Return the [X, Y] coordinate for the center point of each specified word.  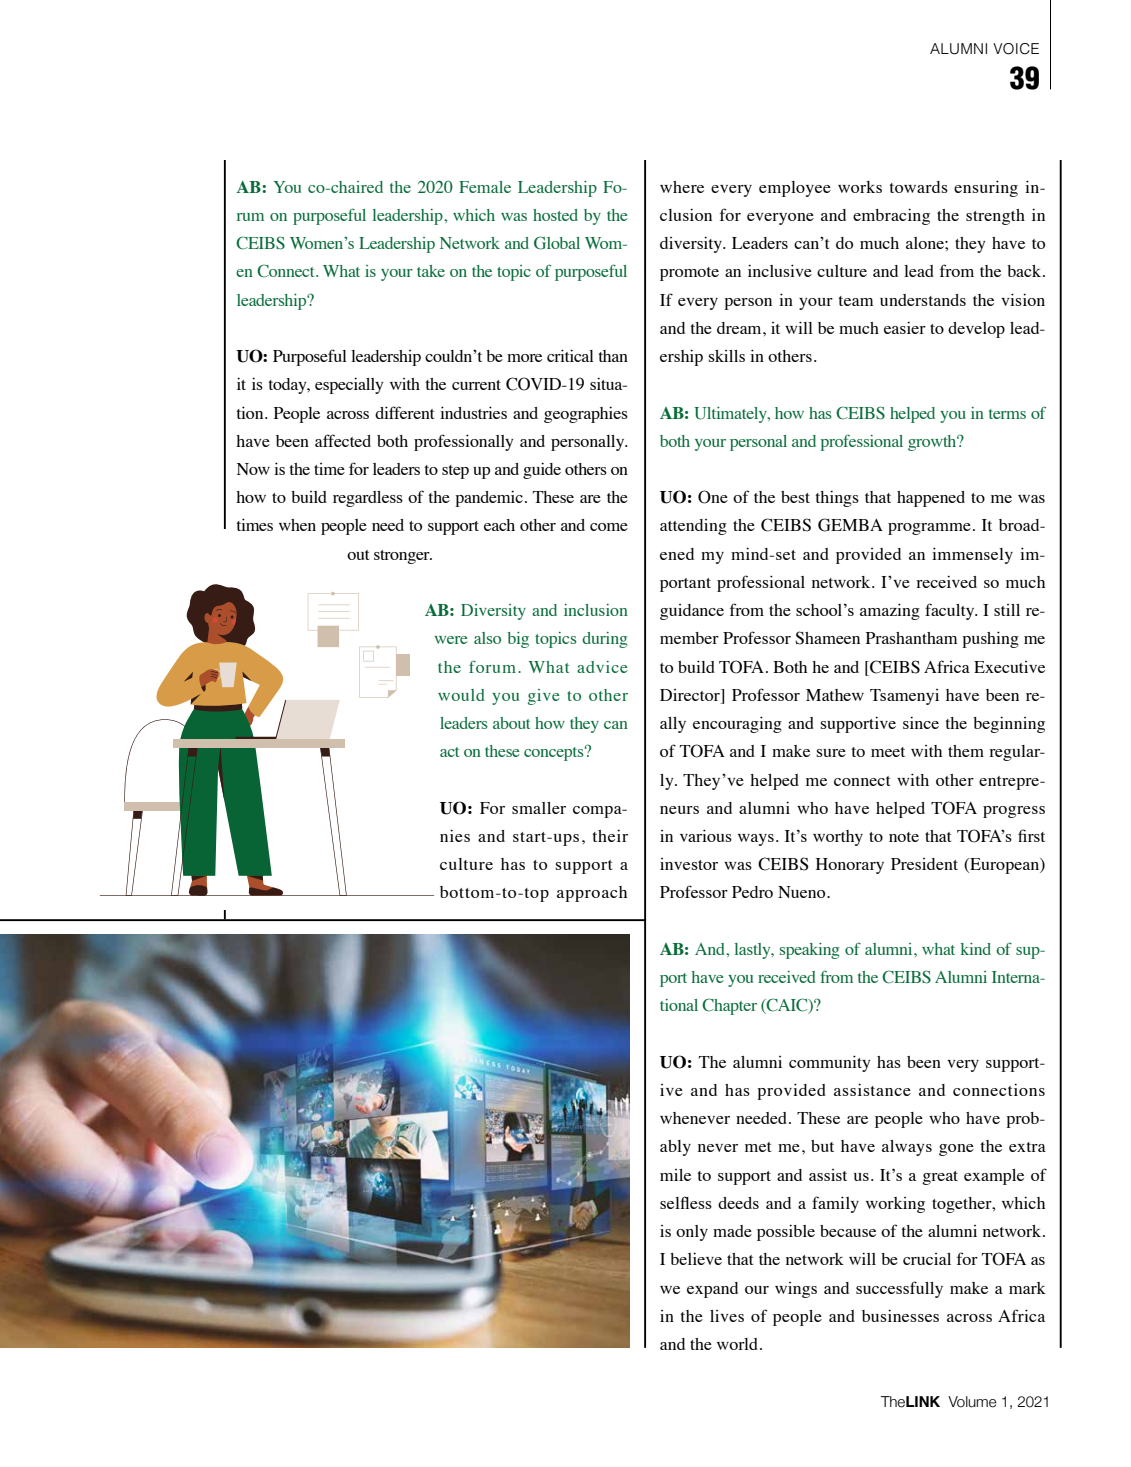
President [924, 864]
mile [675, 1175]
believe [696, 1258]
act [449, 752]
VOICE [1016, 49]
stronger [403, 557]
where [682, 187]
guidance [692, 612]
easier [905, 327]
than [613, 356]
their [610, 835]
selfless [686, 1202]
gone [956, 1150]
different [404, 412]
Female [485, 187]
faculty [951, 611]
